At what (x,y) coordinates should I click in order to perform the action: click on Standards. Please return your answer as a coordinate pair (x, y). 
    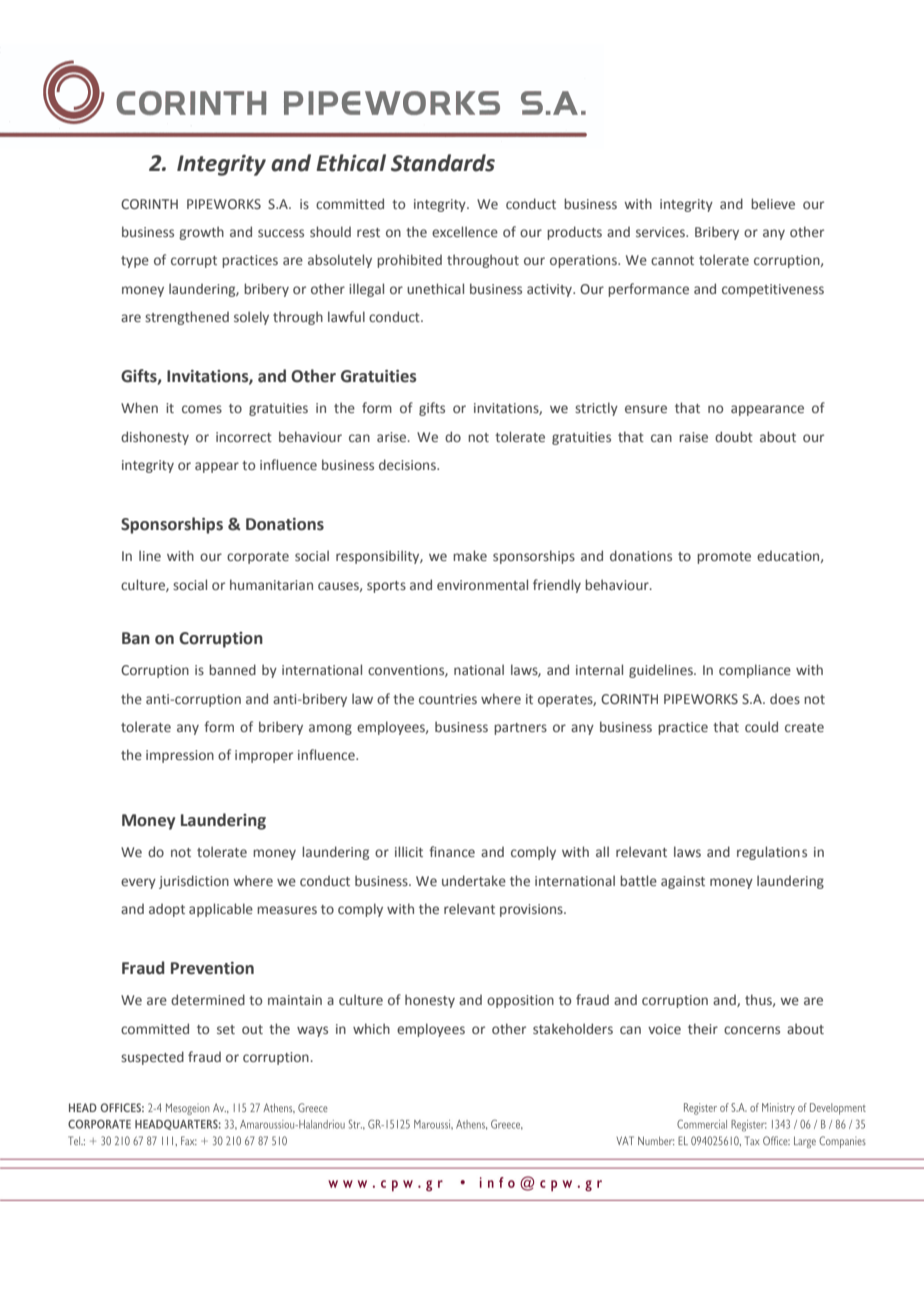
    Looking at the image, I should click on (443, 163).
